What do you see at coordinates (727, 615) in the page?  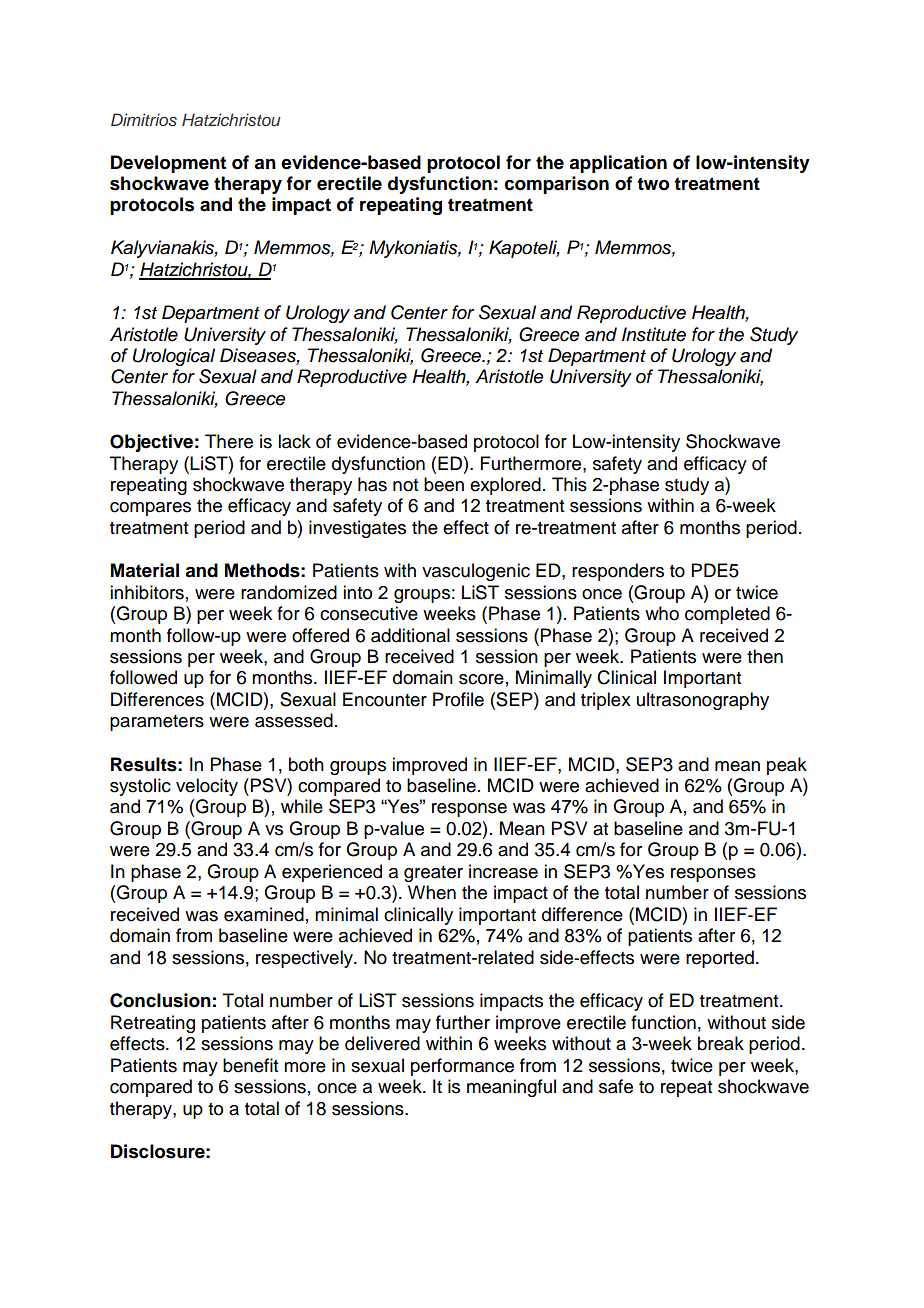 I see `completed` at bounding box center [727, 615].
